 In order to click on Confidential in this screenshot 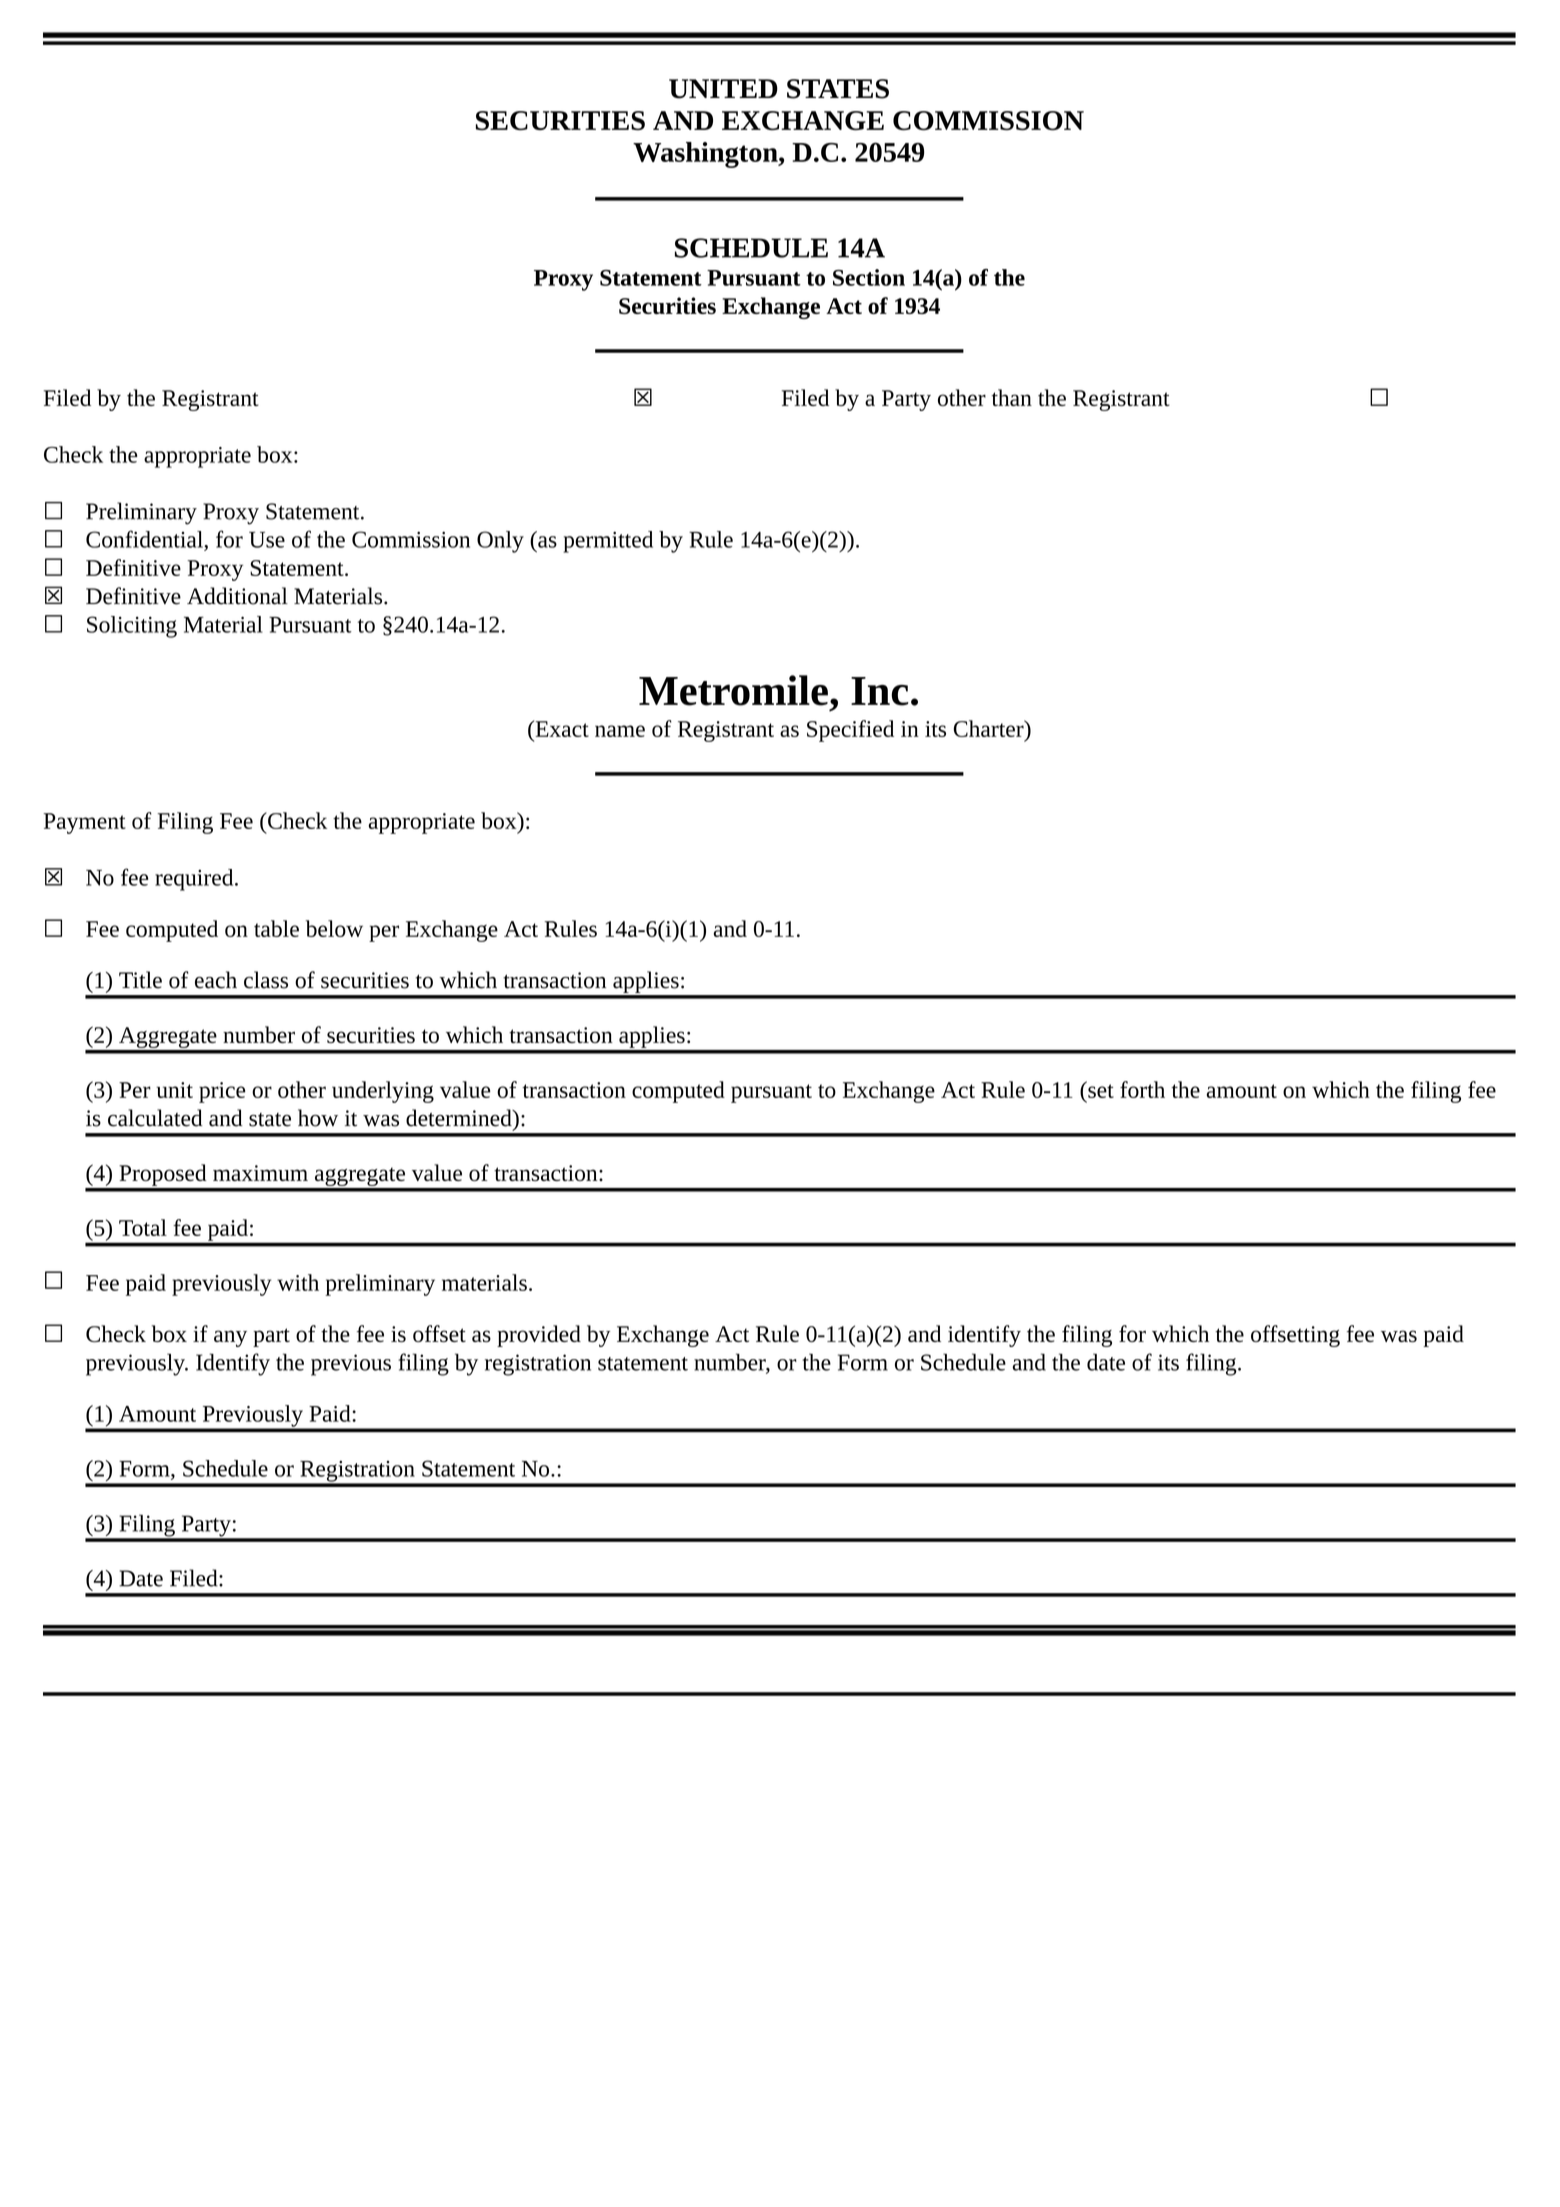, I will do `click(145, 539)`.
